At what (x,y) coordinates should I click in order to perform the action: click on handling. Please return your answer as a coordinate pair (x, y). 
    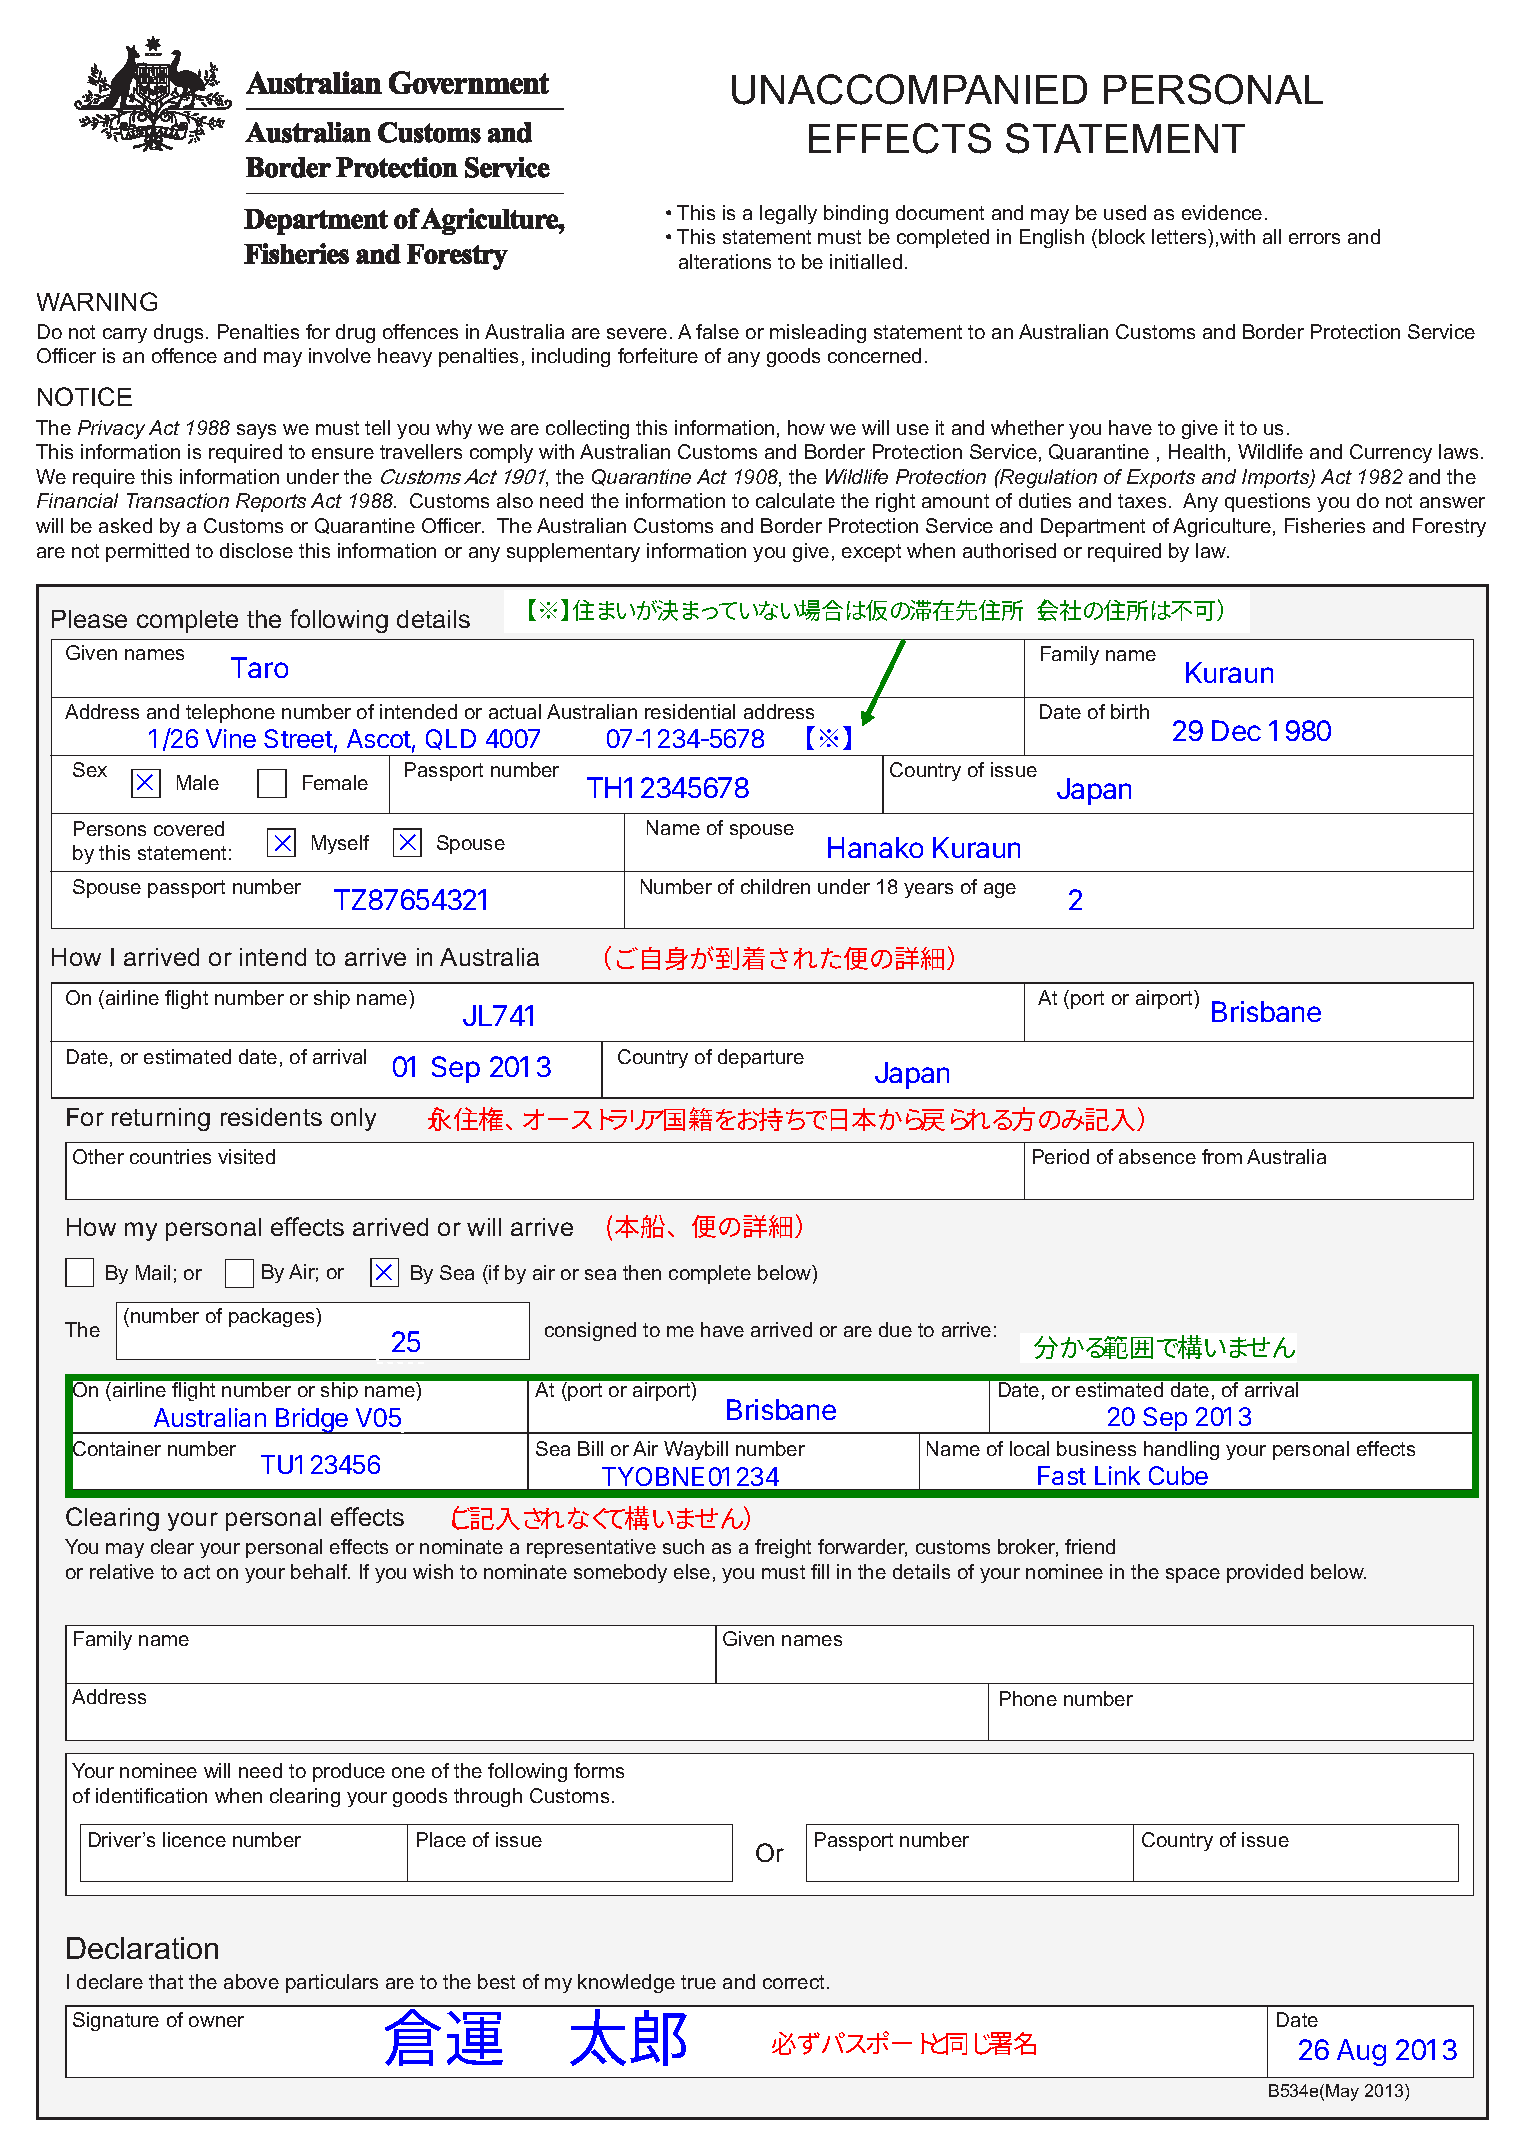
    Looking at the image, I should click on (1181, 1450).
